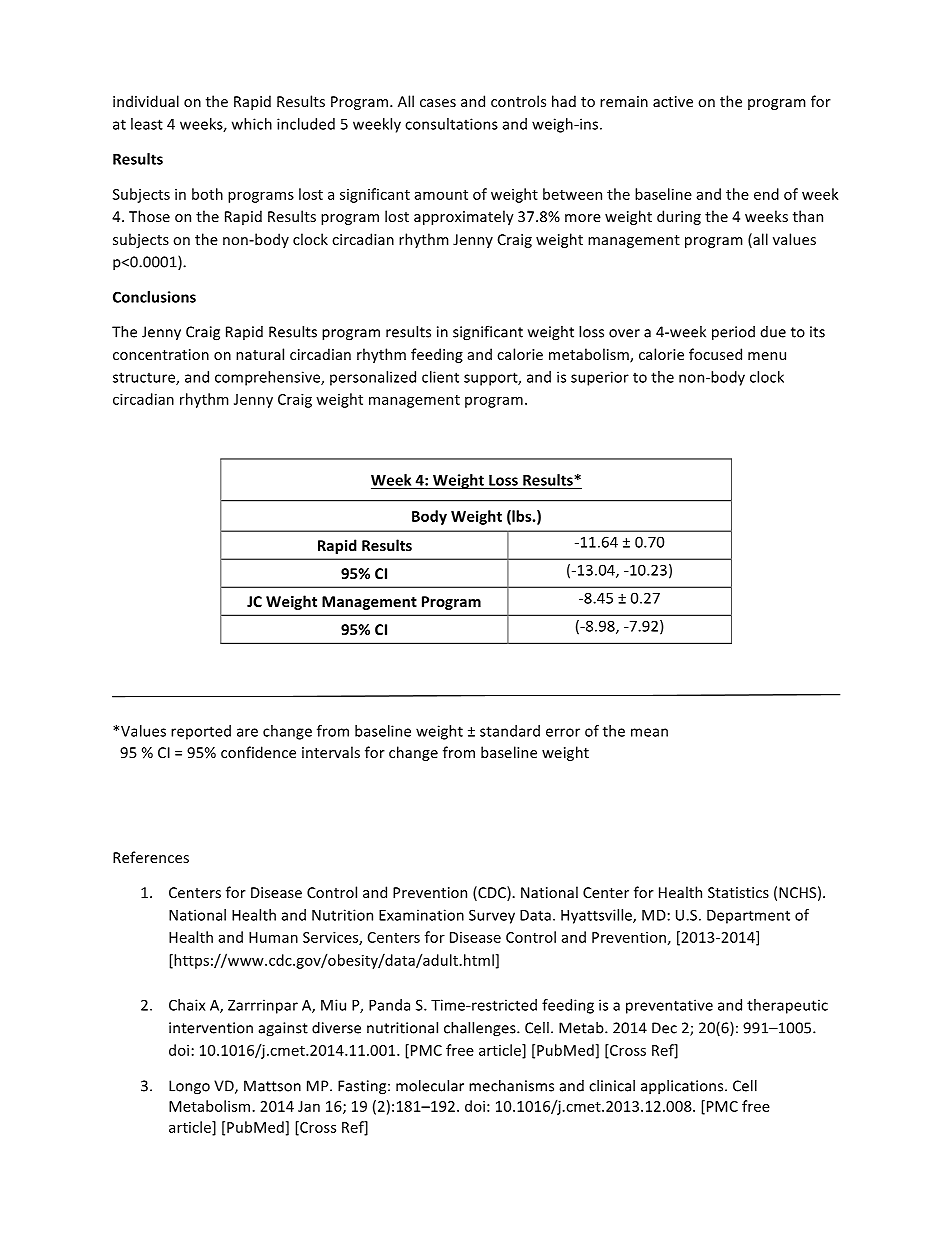 The width and height of the page is (952, 1233). What do you see at coordinates (268, 378) in the page?
I see `comprehensive` at bounding box center [268, 378].
